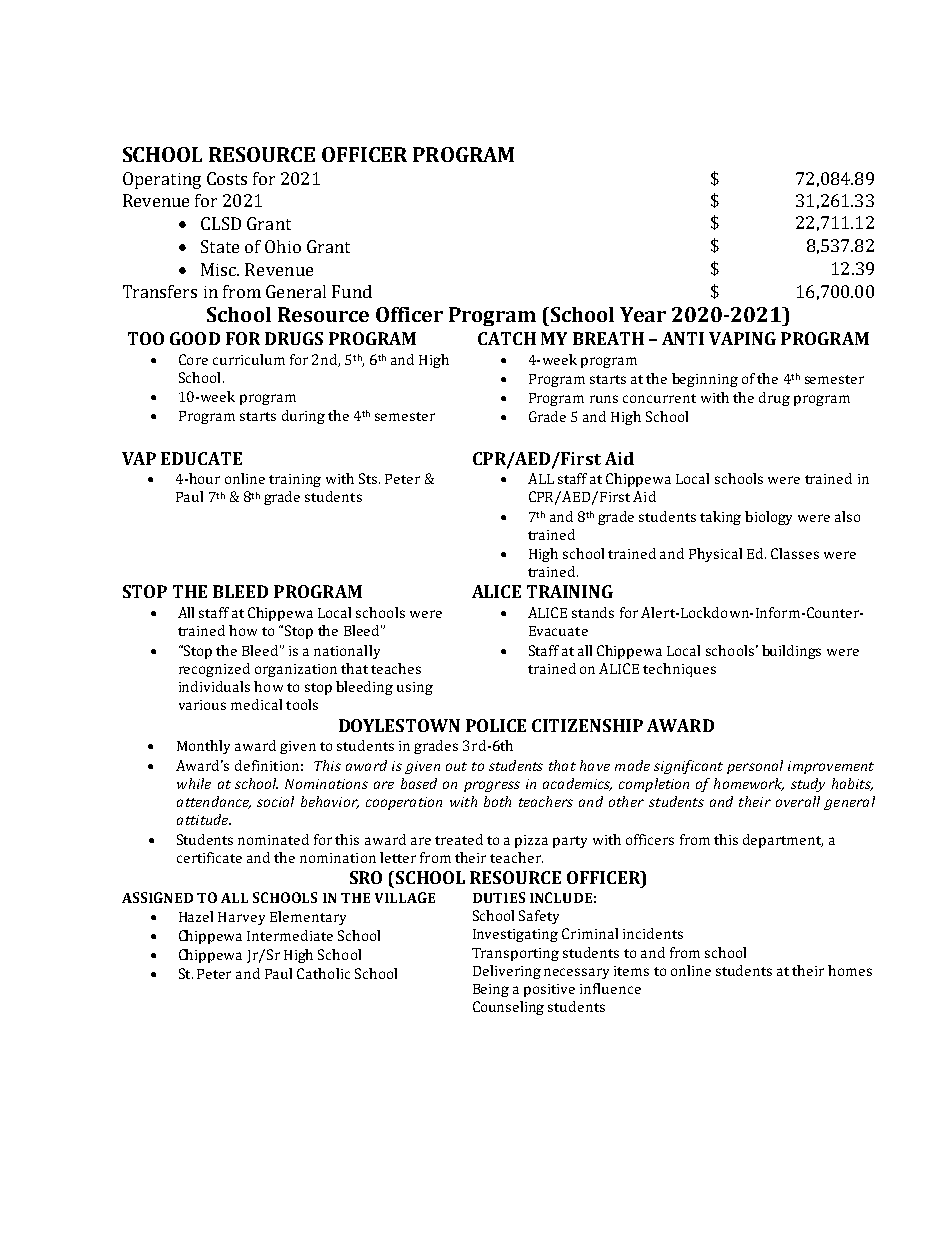 The image size is (952, 1233). I want to click on Catholic, so click(323, 973).
